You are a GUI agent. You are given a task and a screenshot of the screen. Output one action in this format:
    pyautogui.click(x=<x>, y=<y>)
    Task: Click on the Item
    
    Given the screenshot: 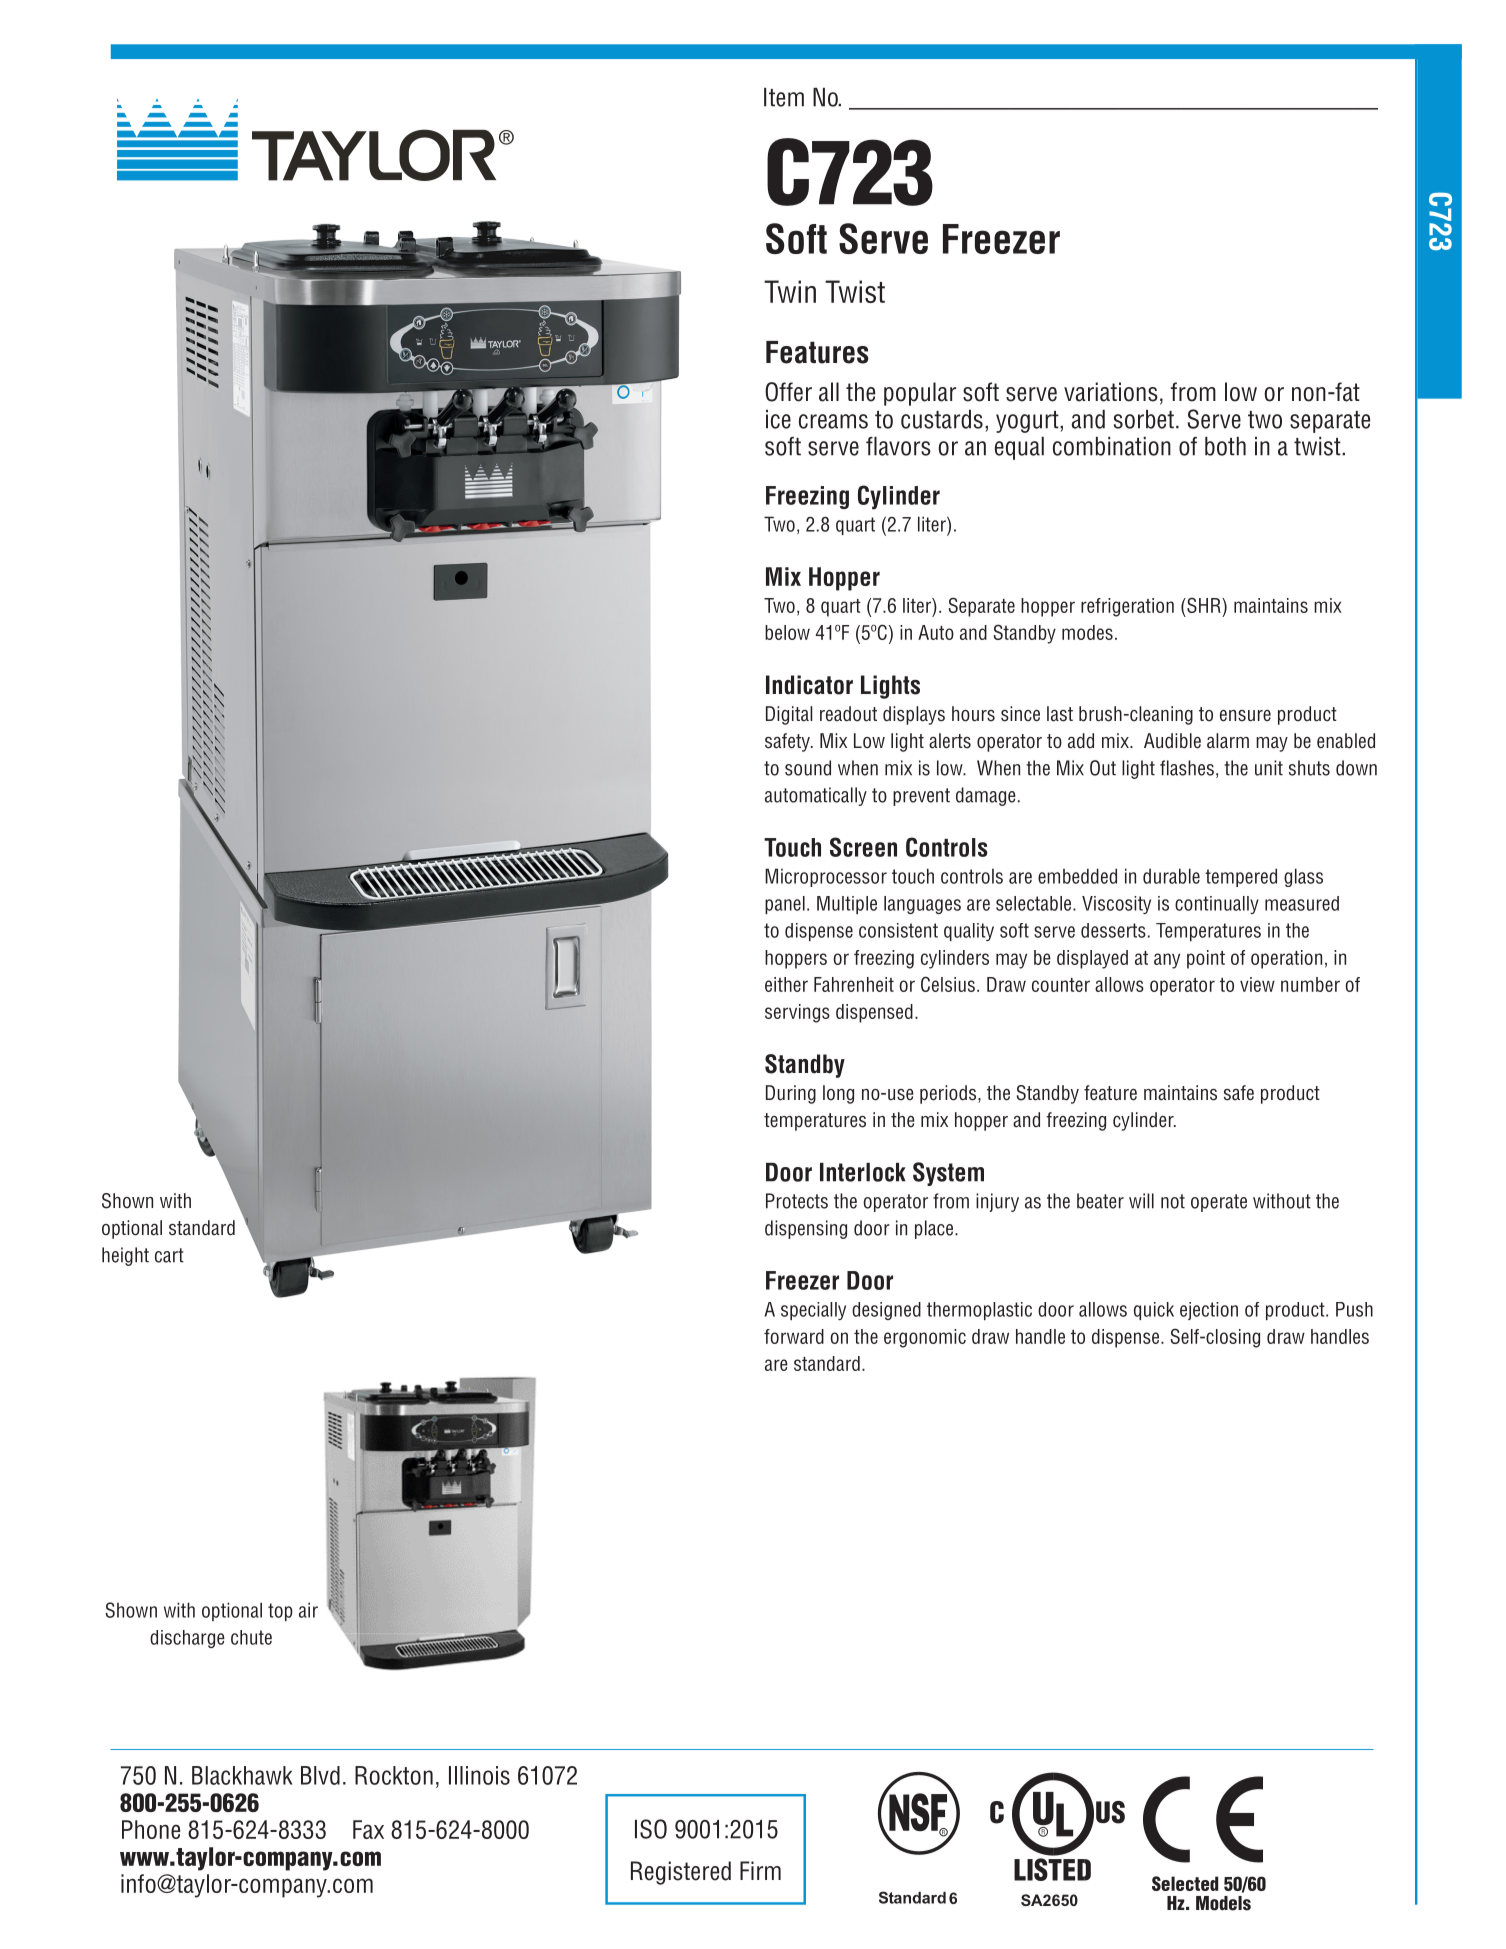 What is the action you would take?
    pyautogui.click(x=784, y=97)
